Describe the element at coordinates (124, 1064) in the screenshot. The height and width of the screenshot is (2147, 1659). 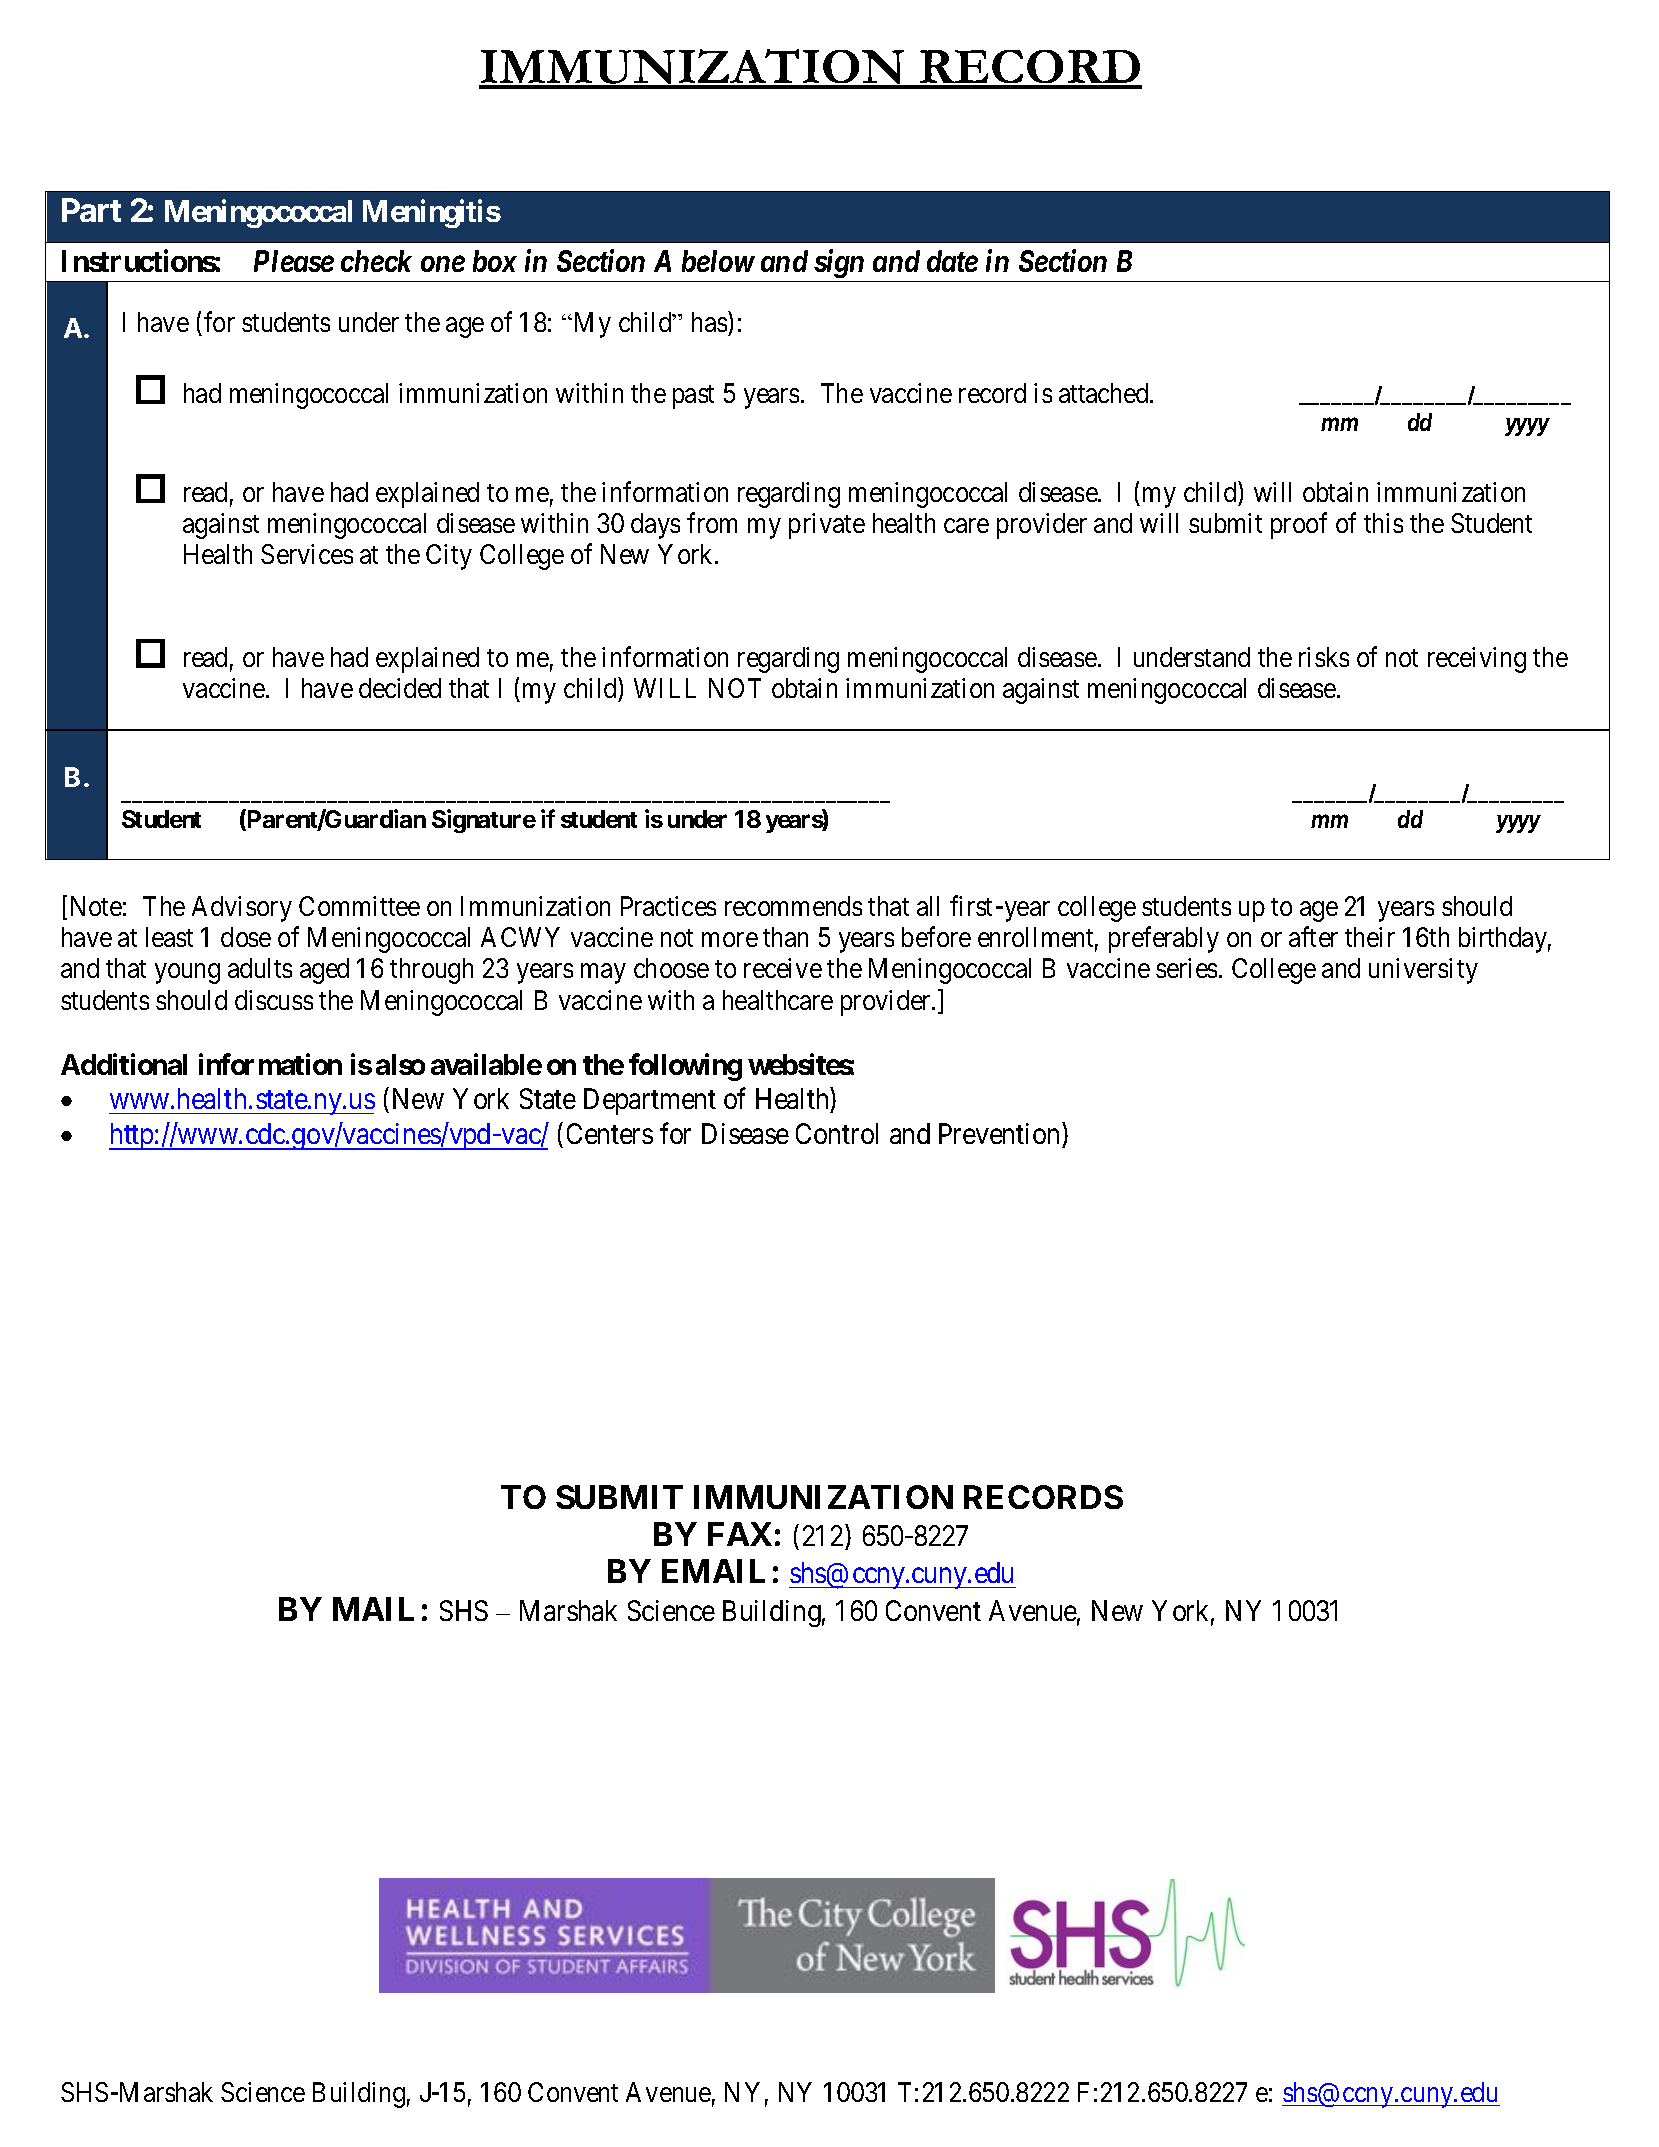
I see `Additional` at that location.
